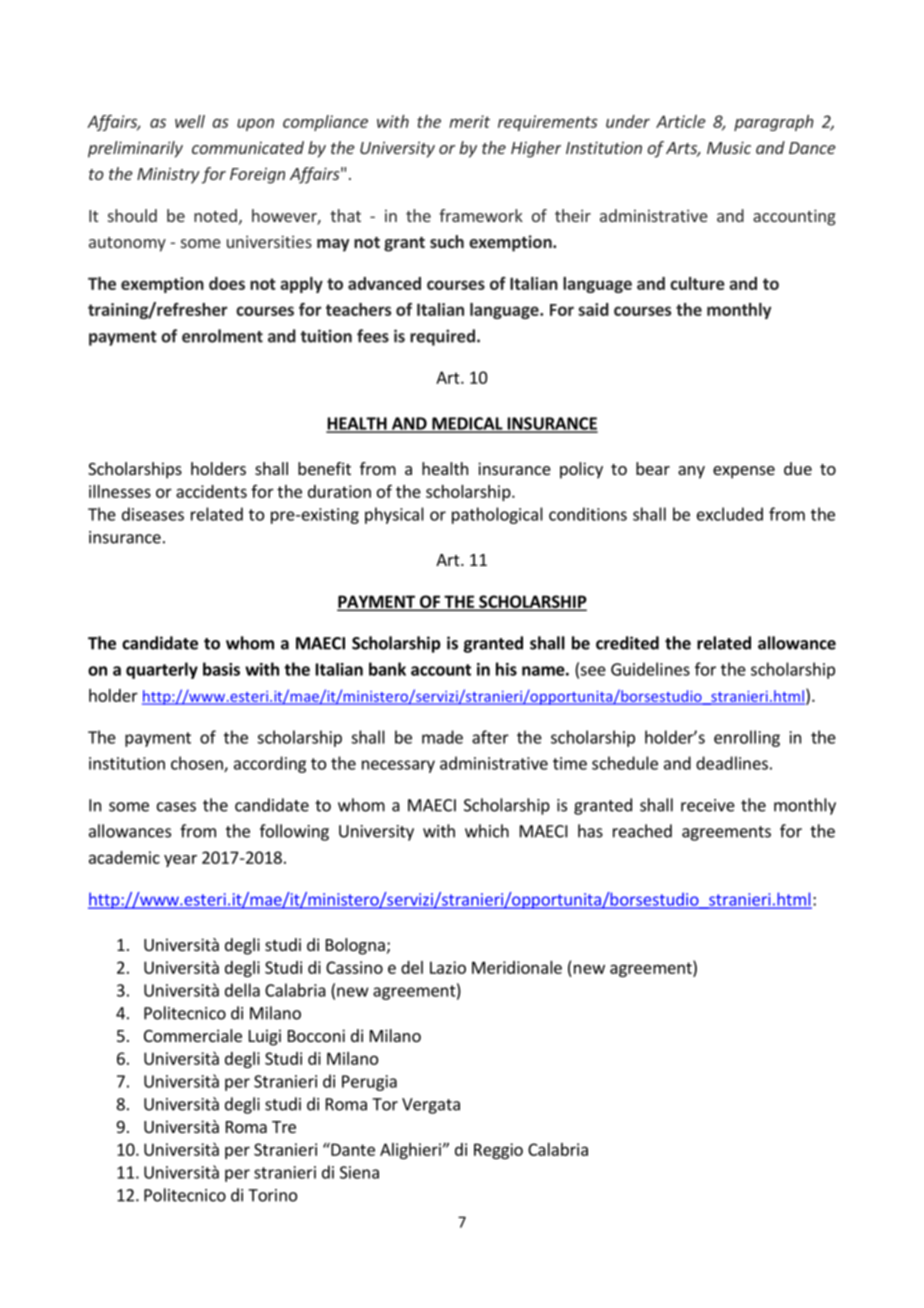  What do you see at coordinates (442, 337) in the image?
I see `required` at bounding box center [442, 337].
